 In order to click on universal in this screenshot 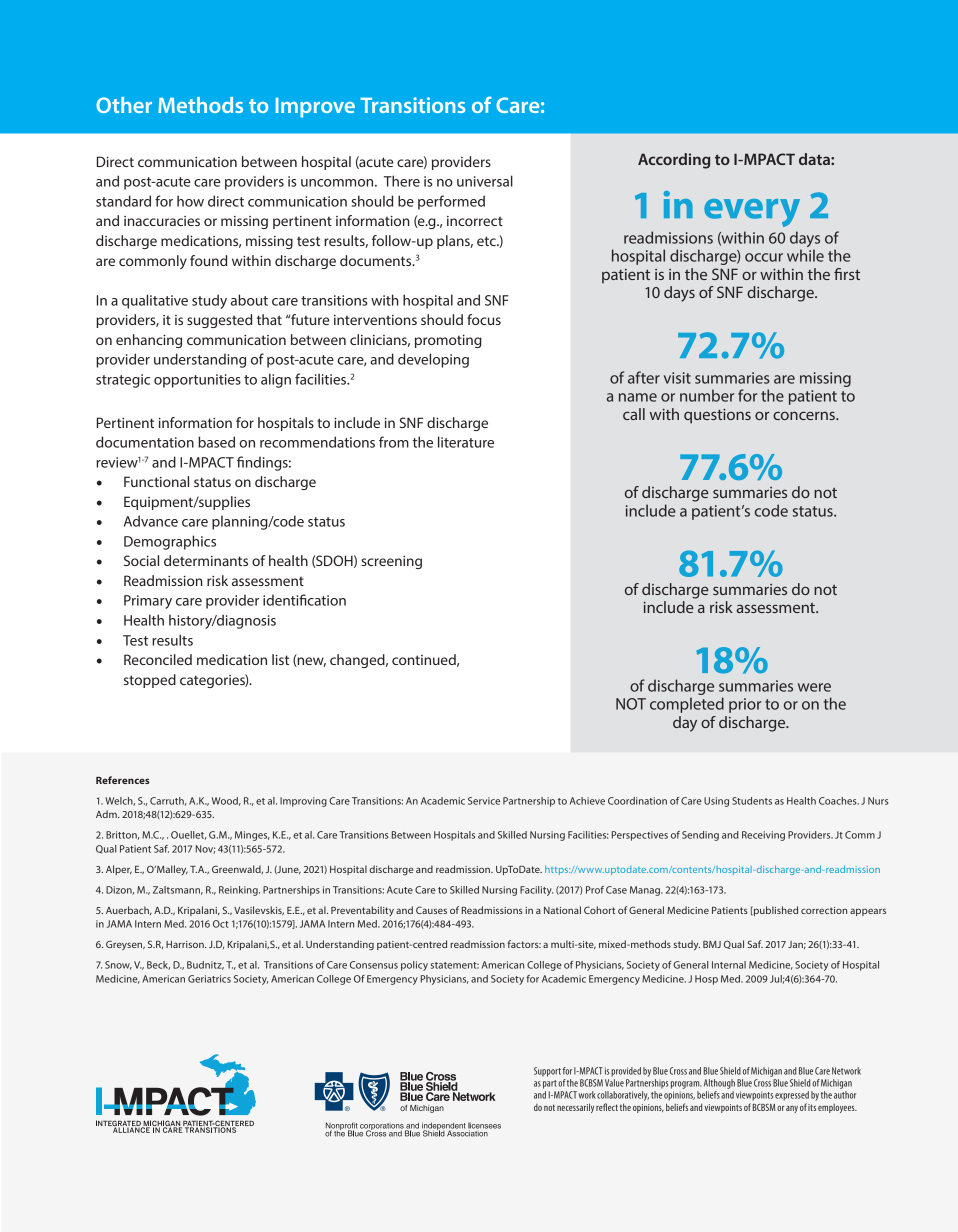, I will do `click(485, 181)`.
